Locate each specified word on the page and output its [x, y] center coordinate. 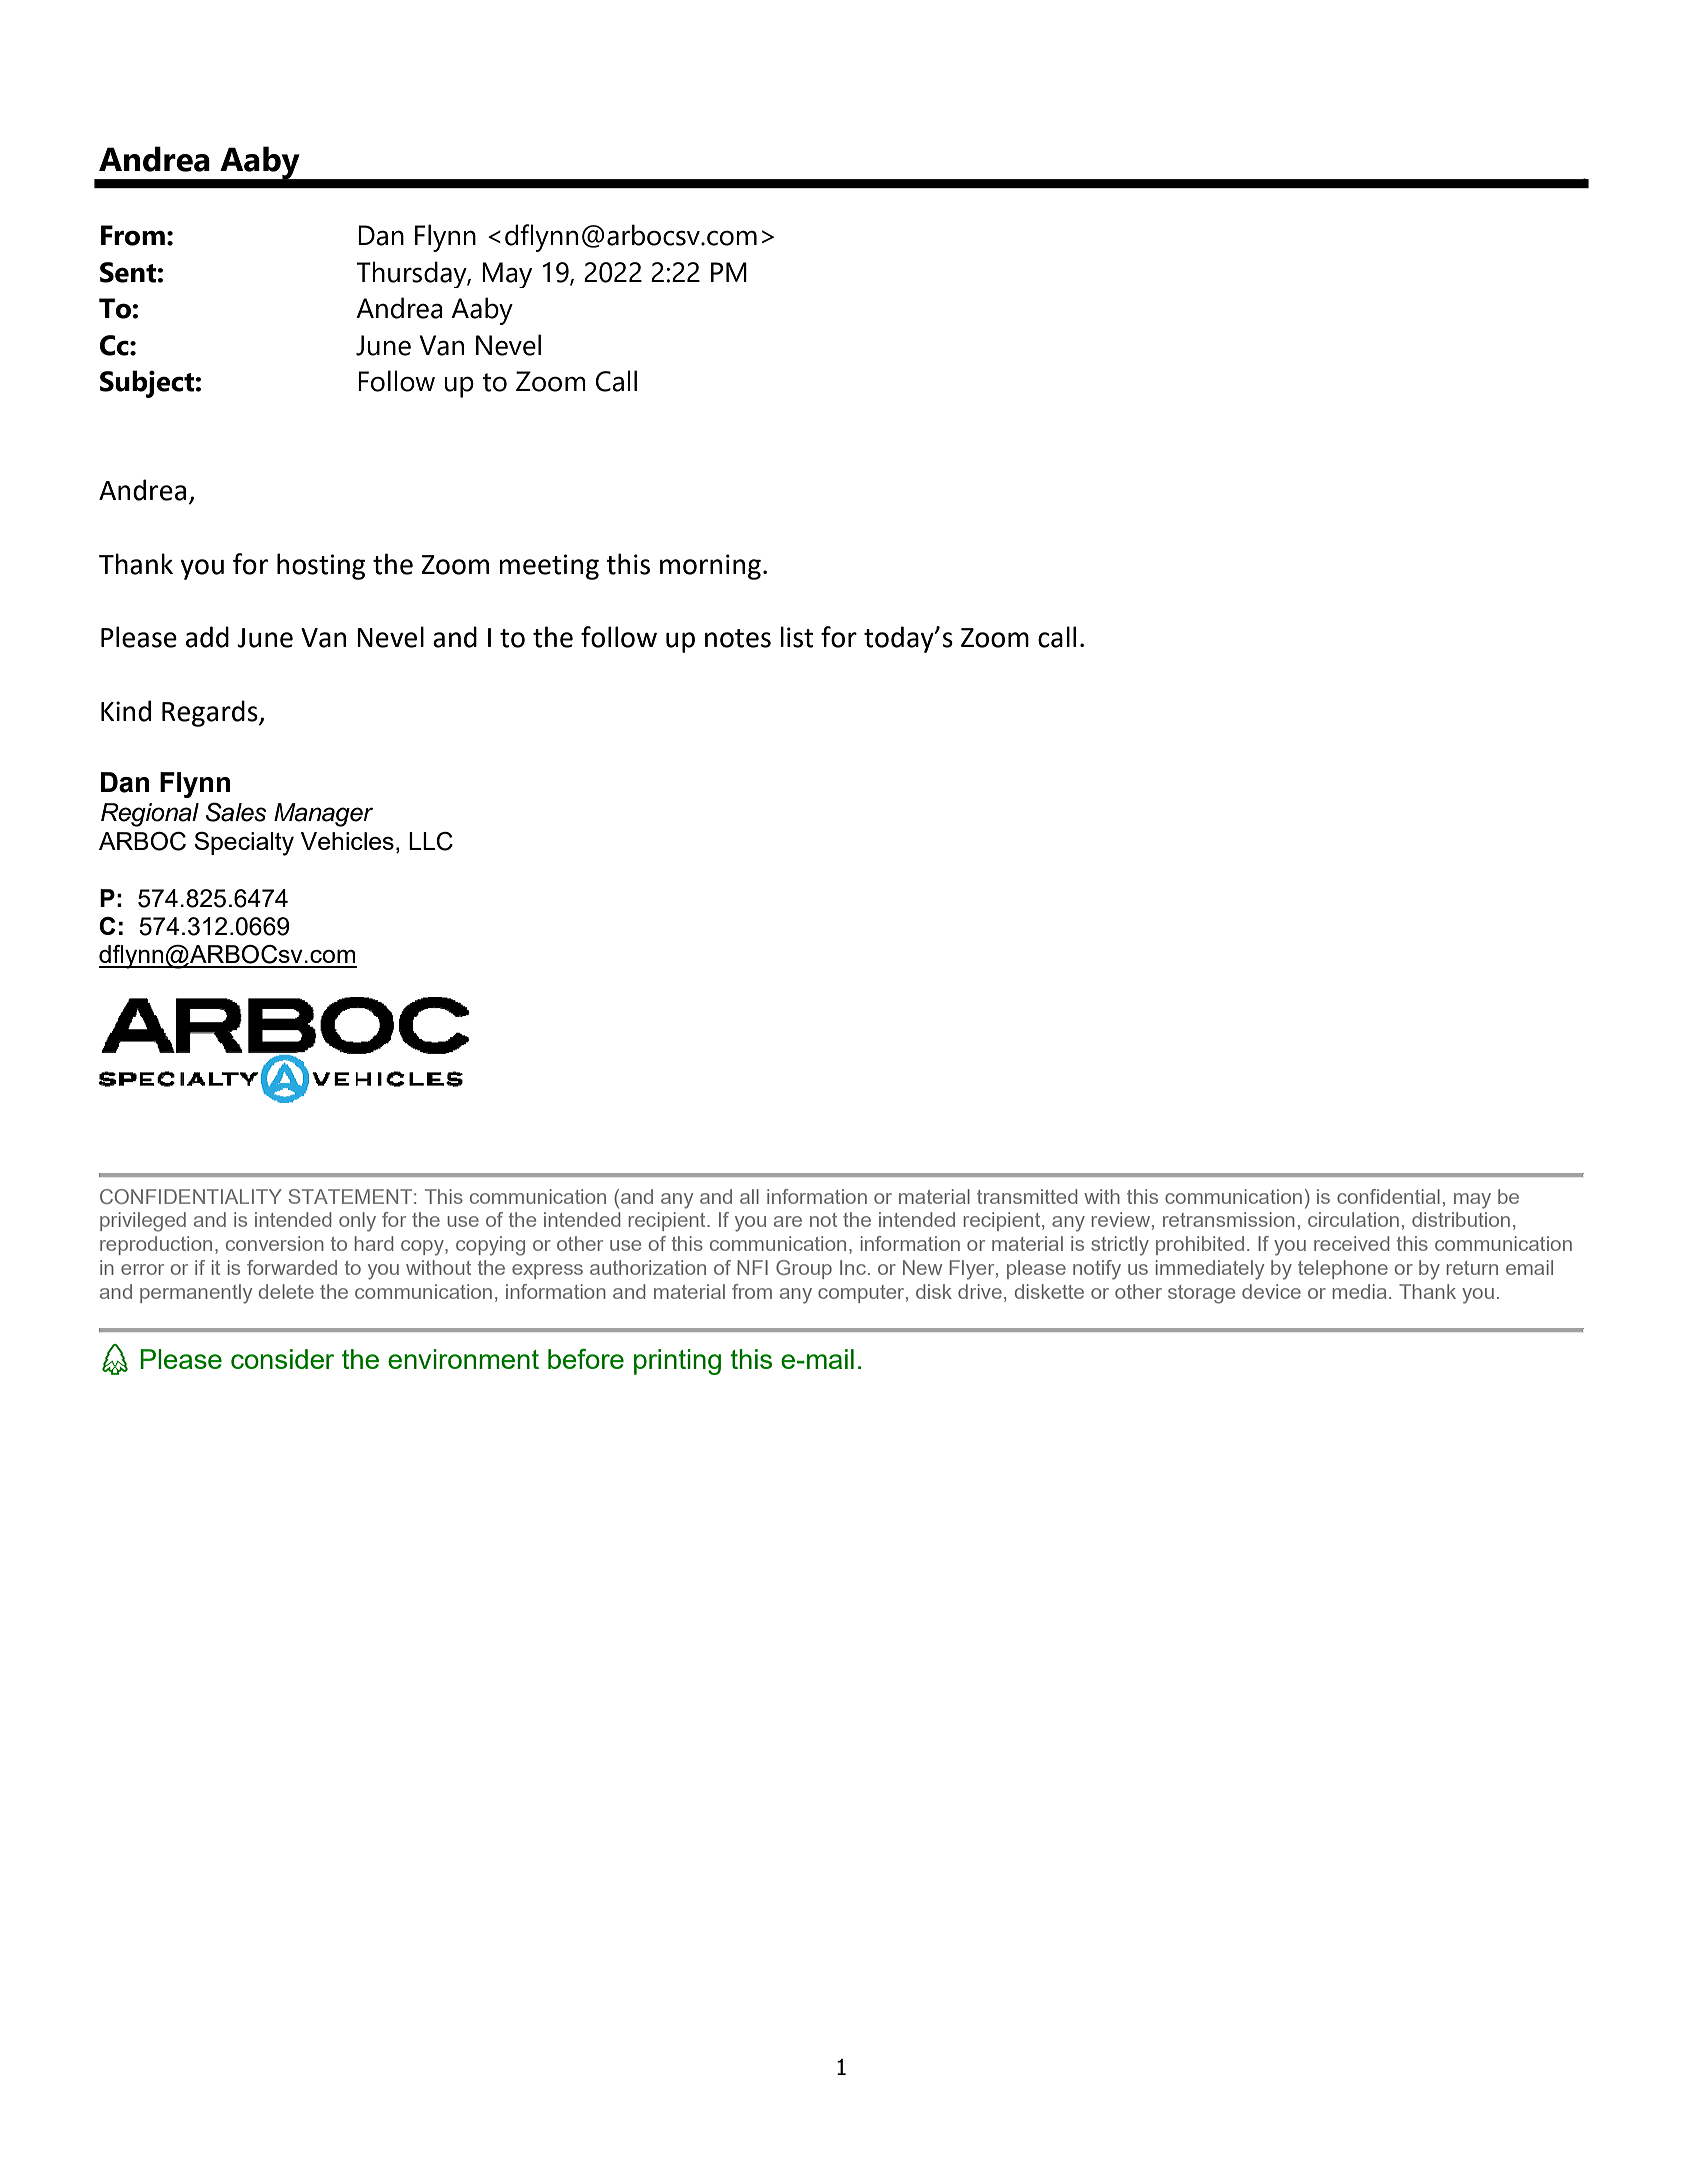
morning [710, 567]
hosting [321, 566]
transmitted [1027, 1196]
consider [282, 1359]
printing [677, 1362]
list [797, 637]
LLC [431, 841]
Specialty [244, 844]
